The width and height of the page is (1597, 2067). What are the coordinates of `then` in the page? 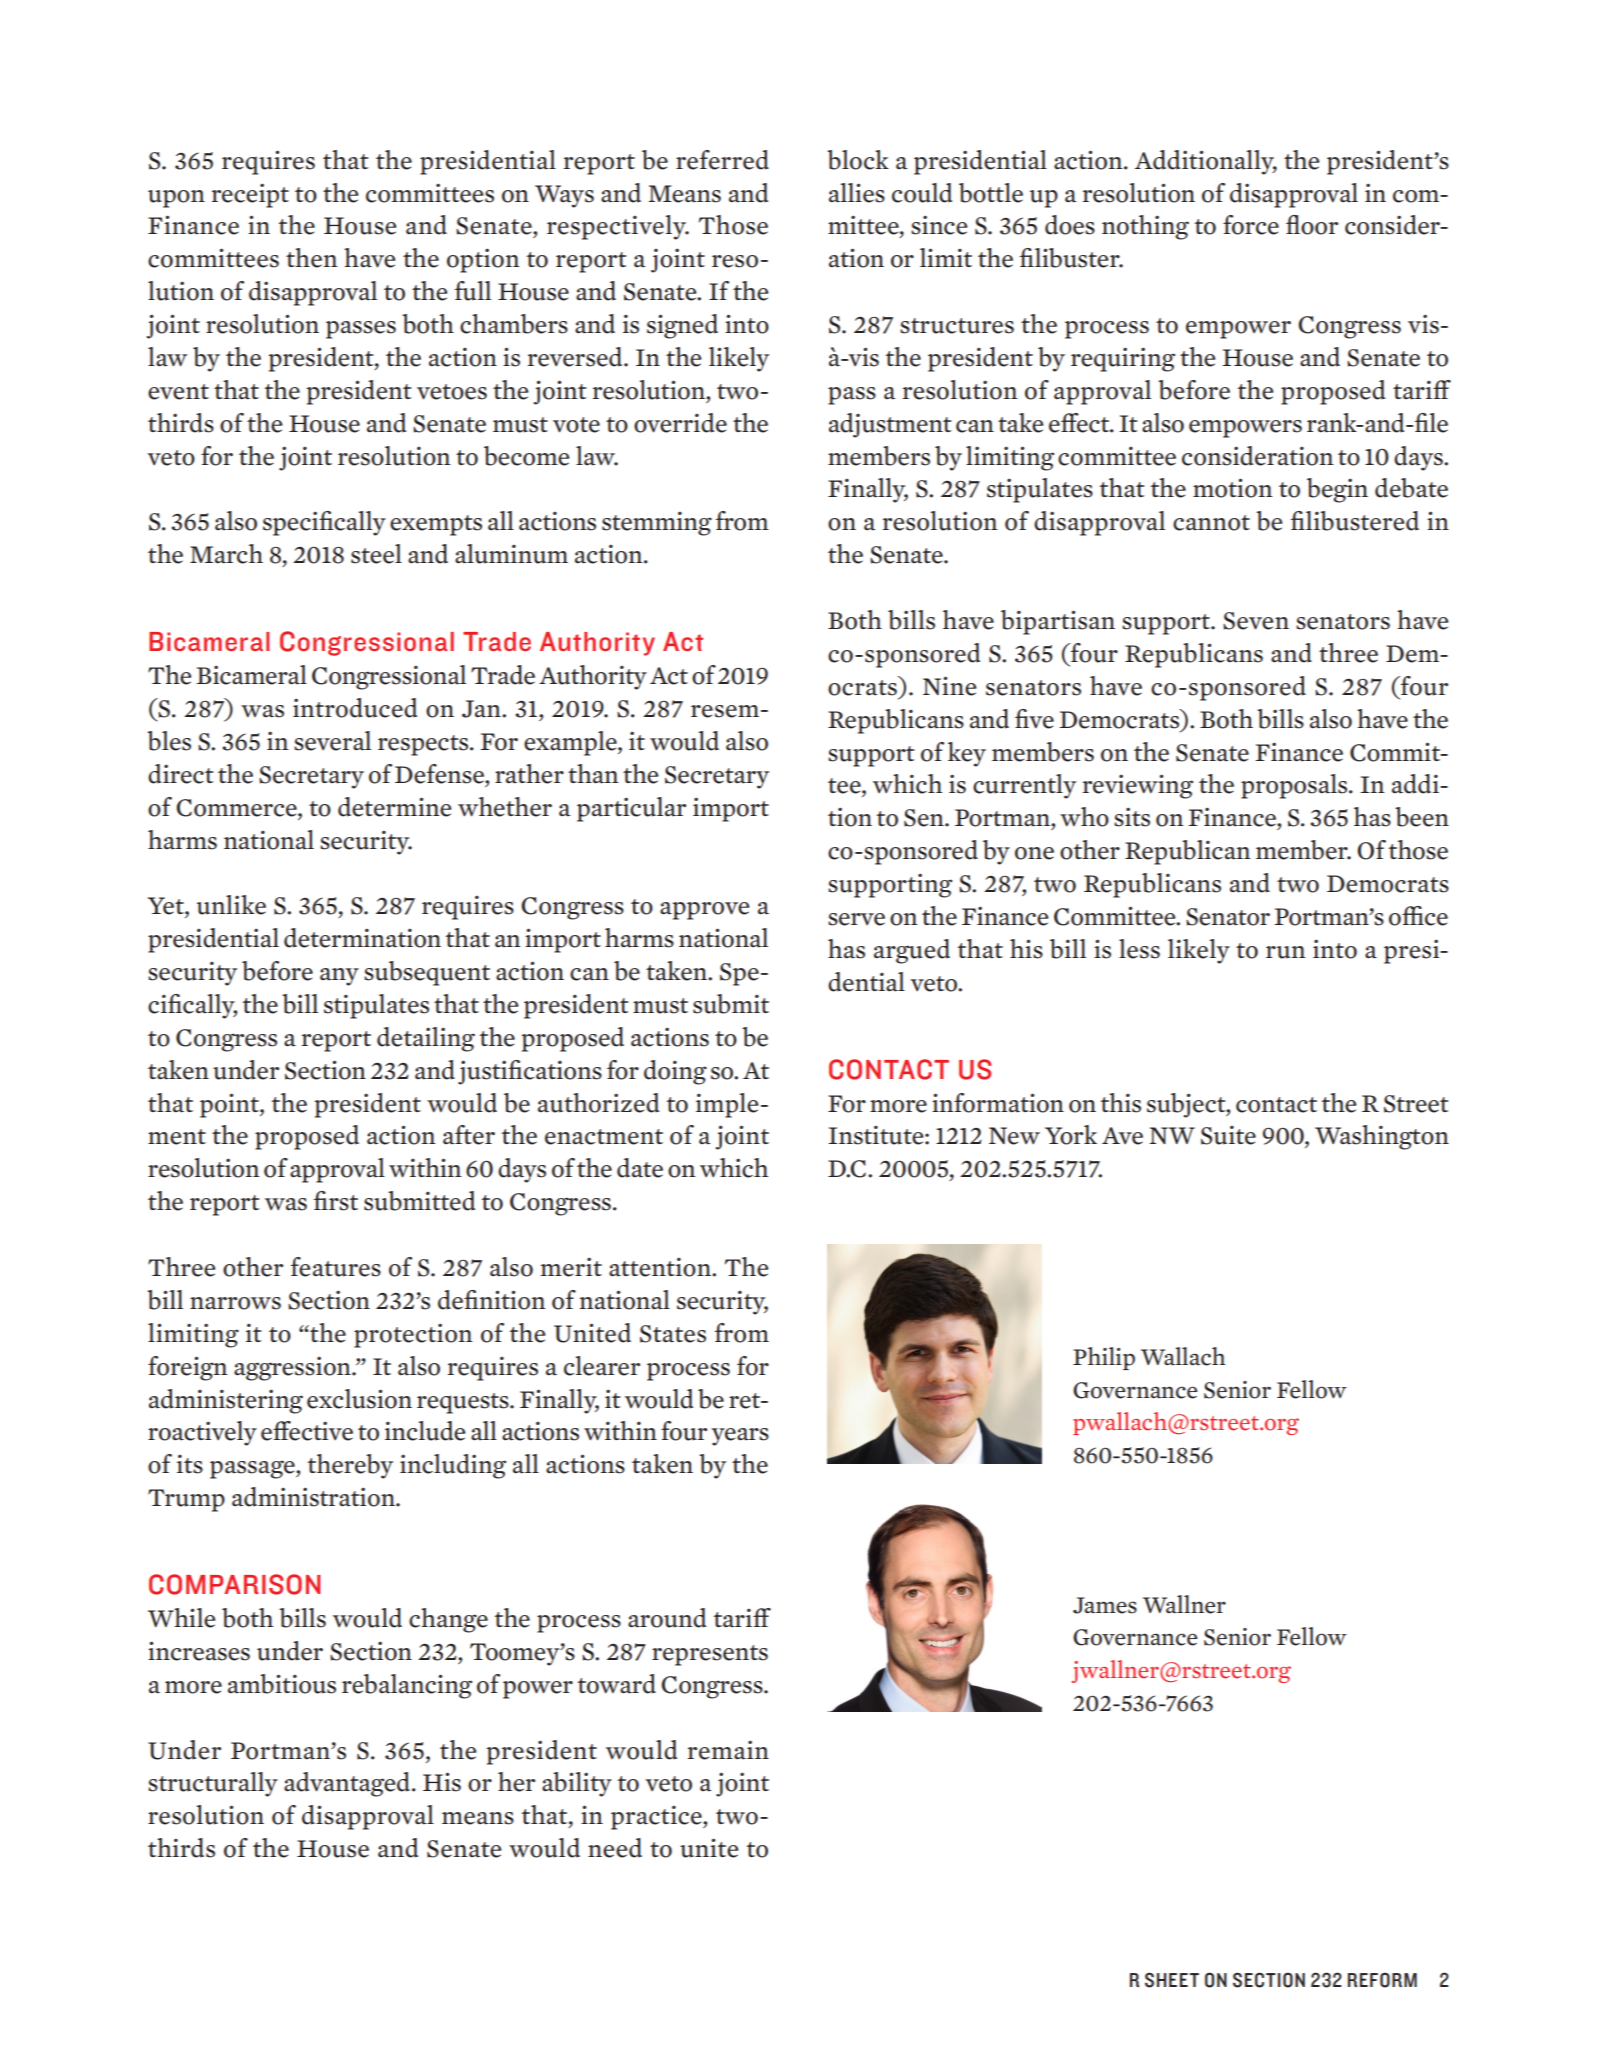 It's located at (312, 258).
